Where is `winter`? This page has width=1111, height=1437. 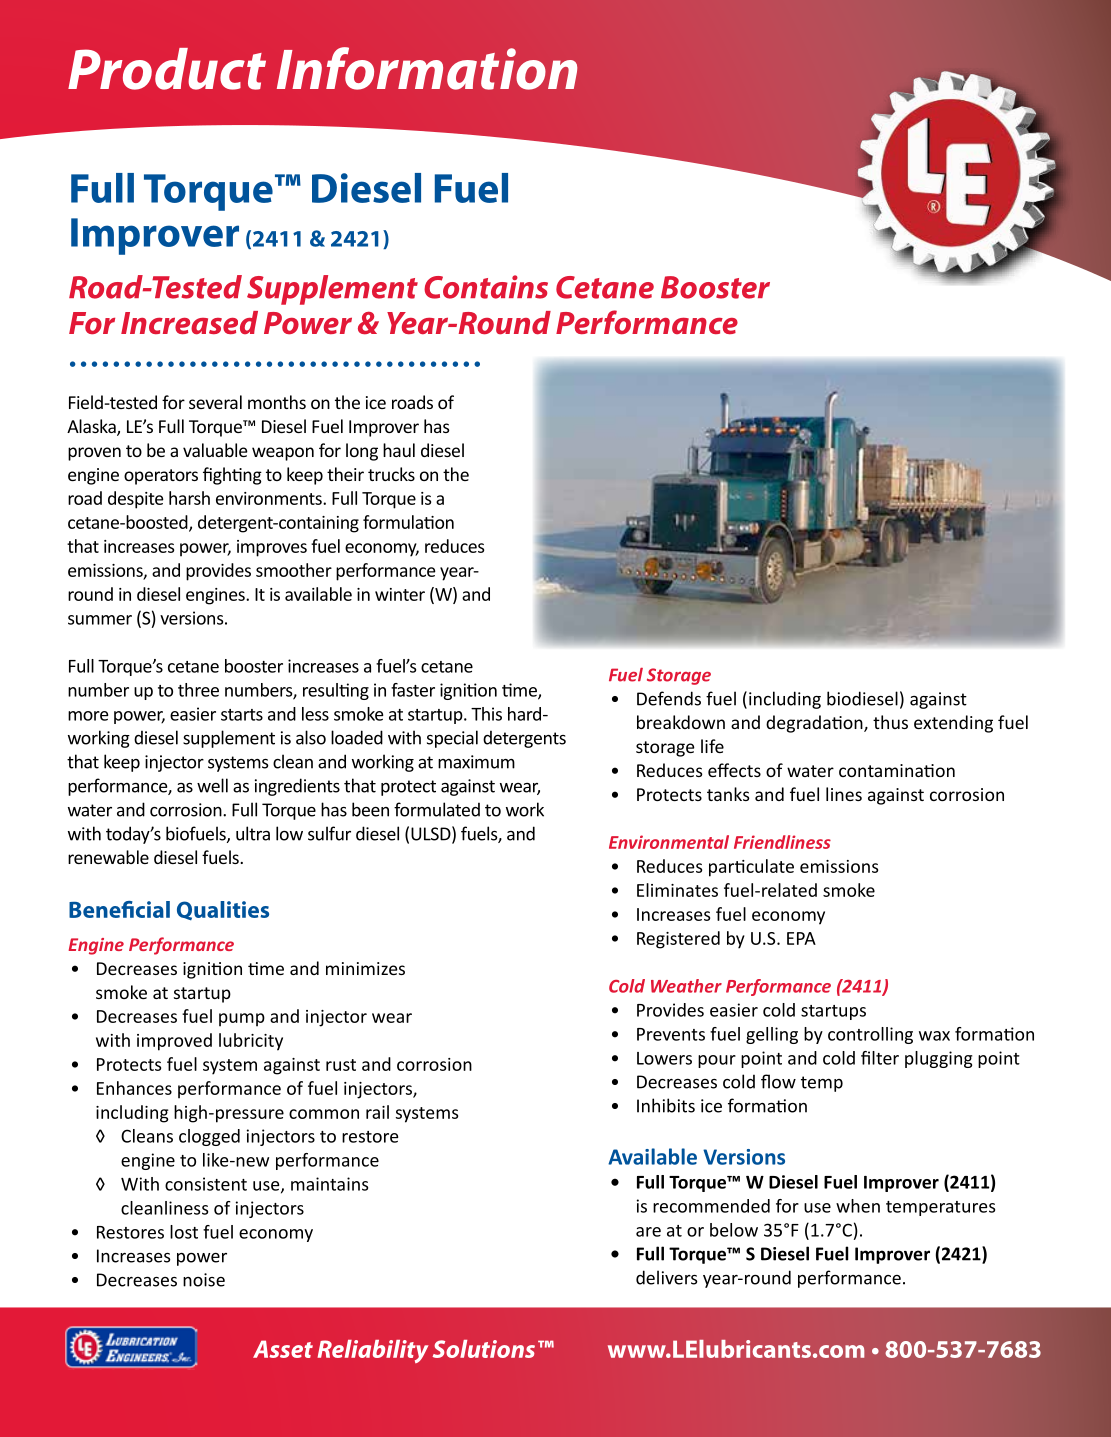
winter is located at coordinates (400, 594).
